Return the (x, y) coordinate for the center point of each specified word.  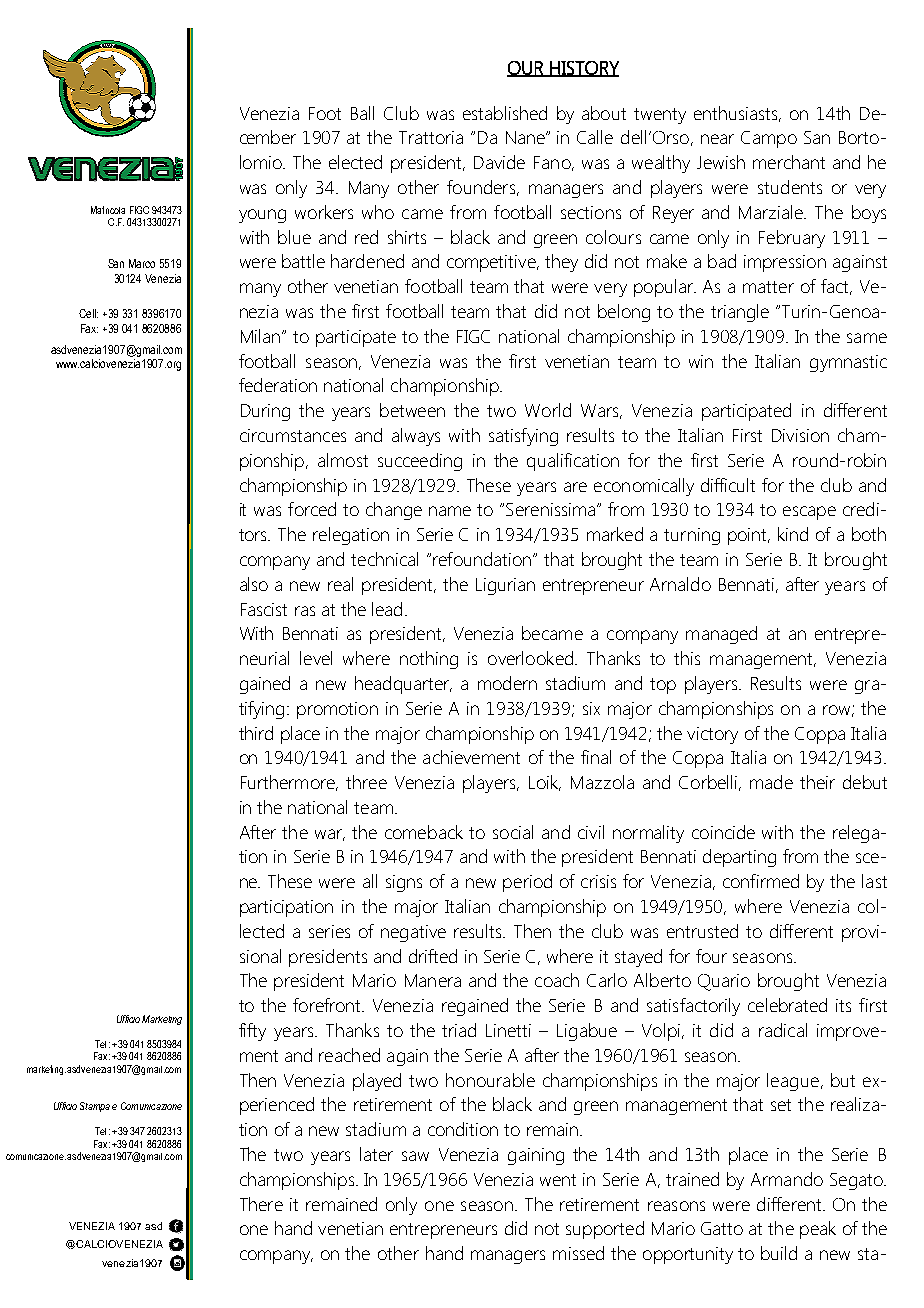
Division (800, 435)
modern (507, 683)
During (265, 412)
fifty (252, 1032)
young (262, 216)
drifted (433, 956)
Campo (769, 139)
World (548, 410)
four (711, 956)
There (261, 1204)
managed (721, 635)
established (505, 113)
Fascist (264, 609)
